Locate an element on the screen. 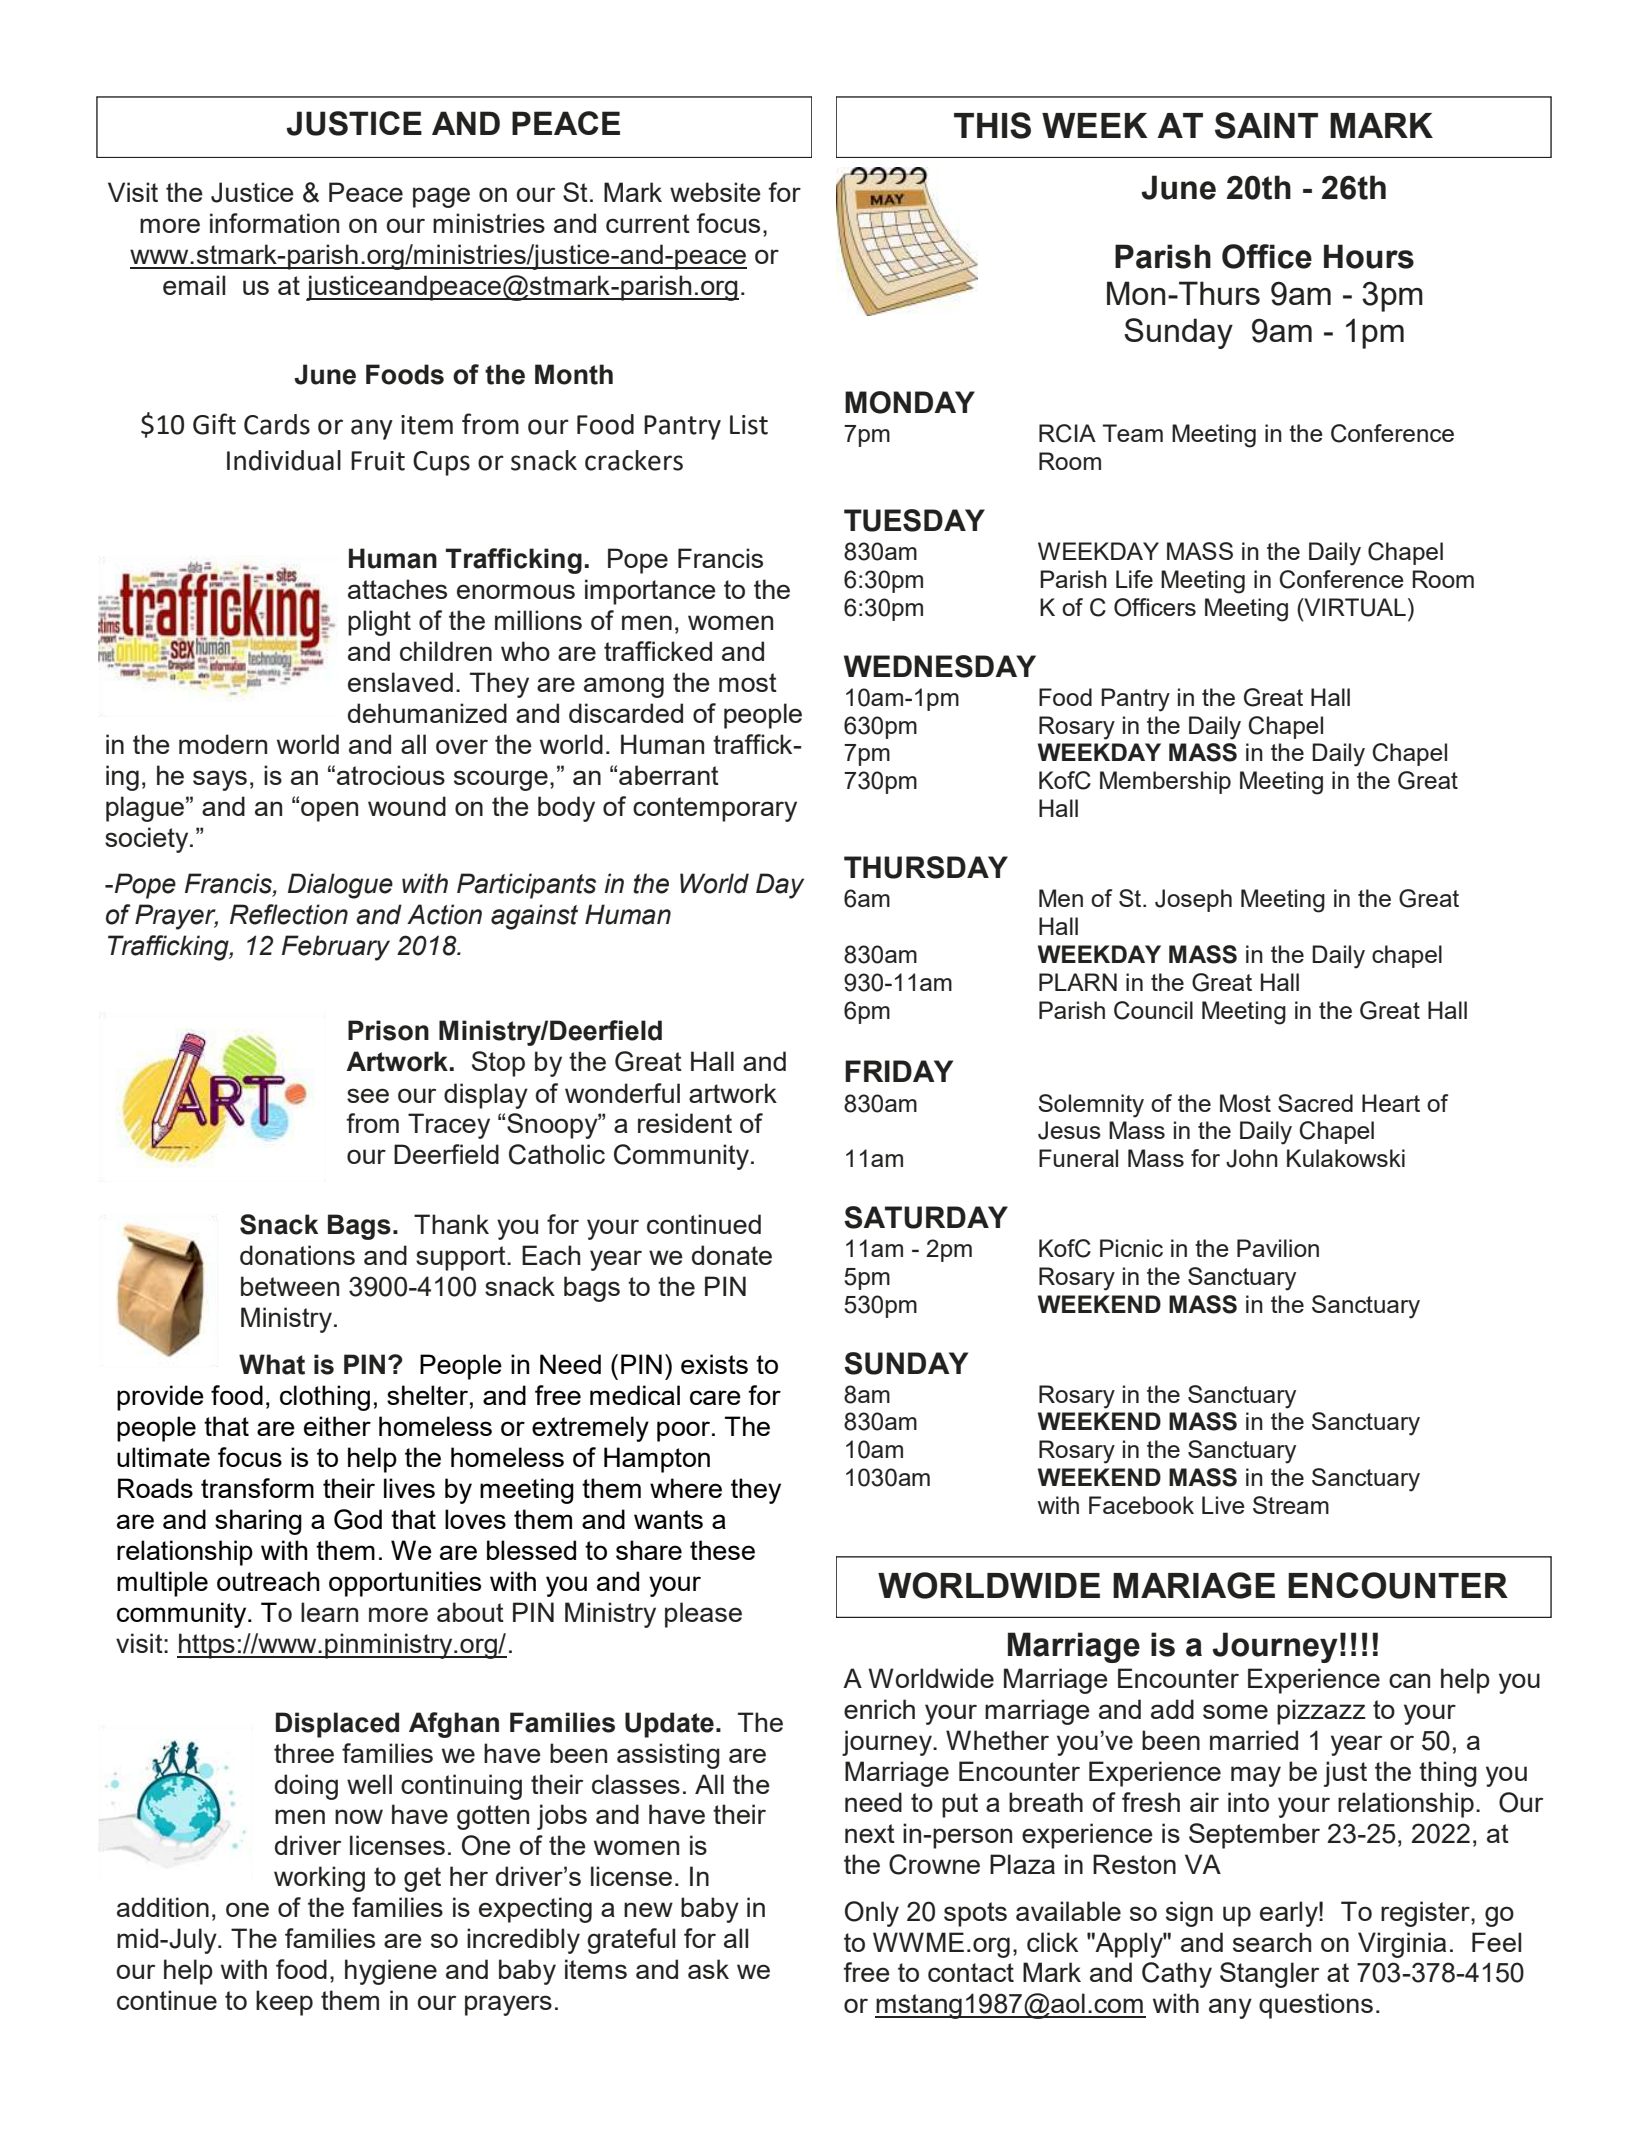 The image size is (1648, 2133). website is located at coordinates (715, 192).
